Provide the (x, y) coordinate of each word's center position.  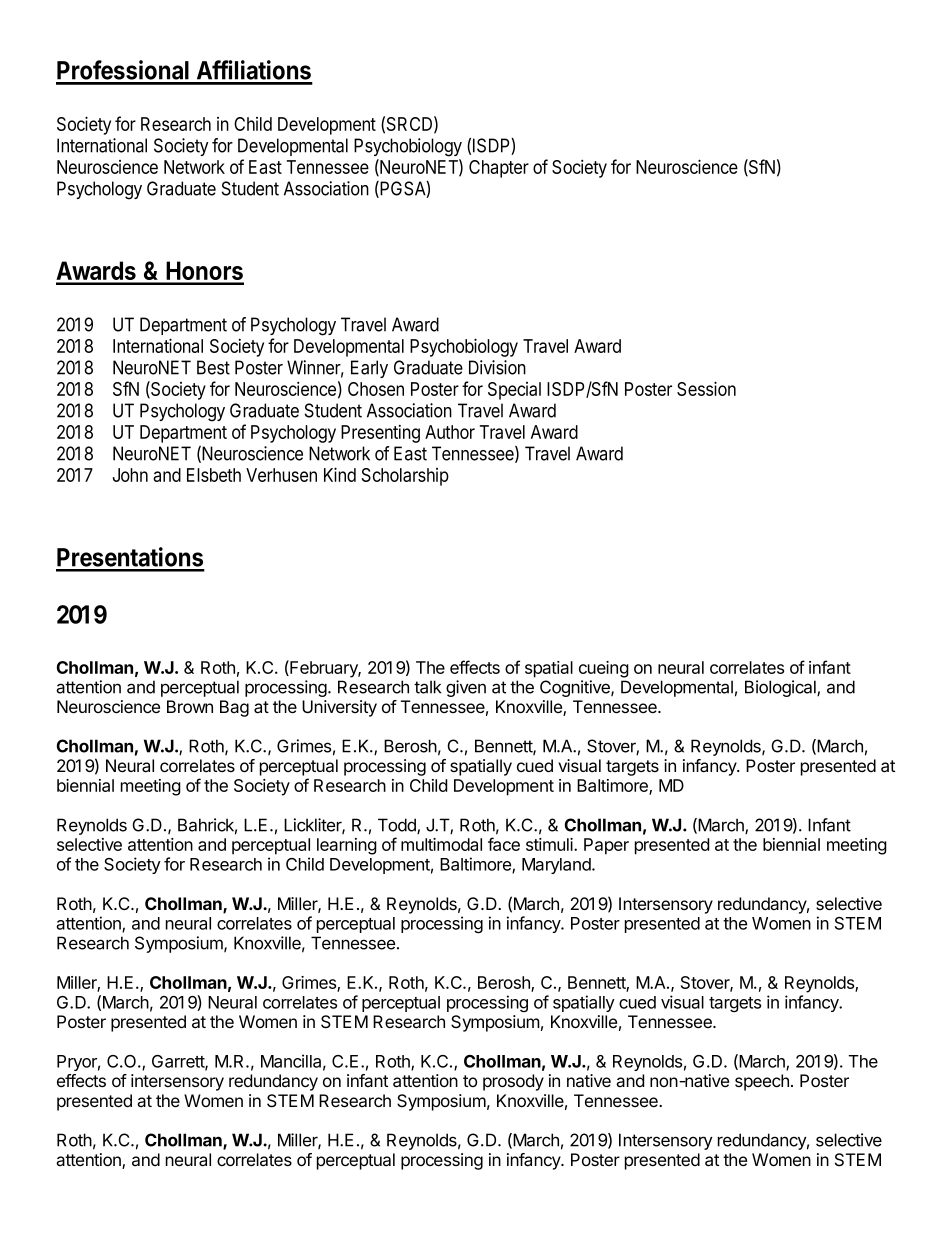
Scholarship (405, 477)
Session (706, 388)
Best (213, 367)
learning (347, 846)
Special (514, 391)
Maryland (557, 866)
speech (762, 1082)
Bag (234, 708)
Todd (398, 826)
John (130, 475)
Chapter (499, 169)
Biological (781, 688)
